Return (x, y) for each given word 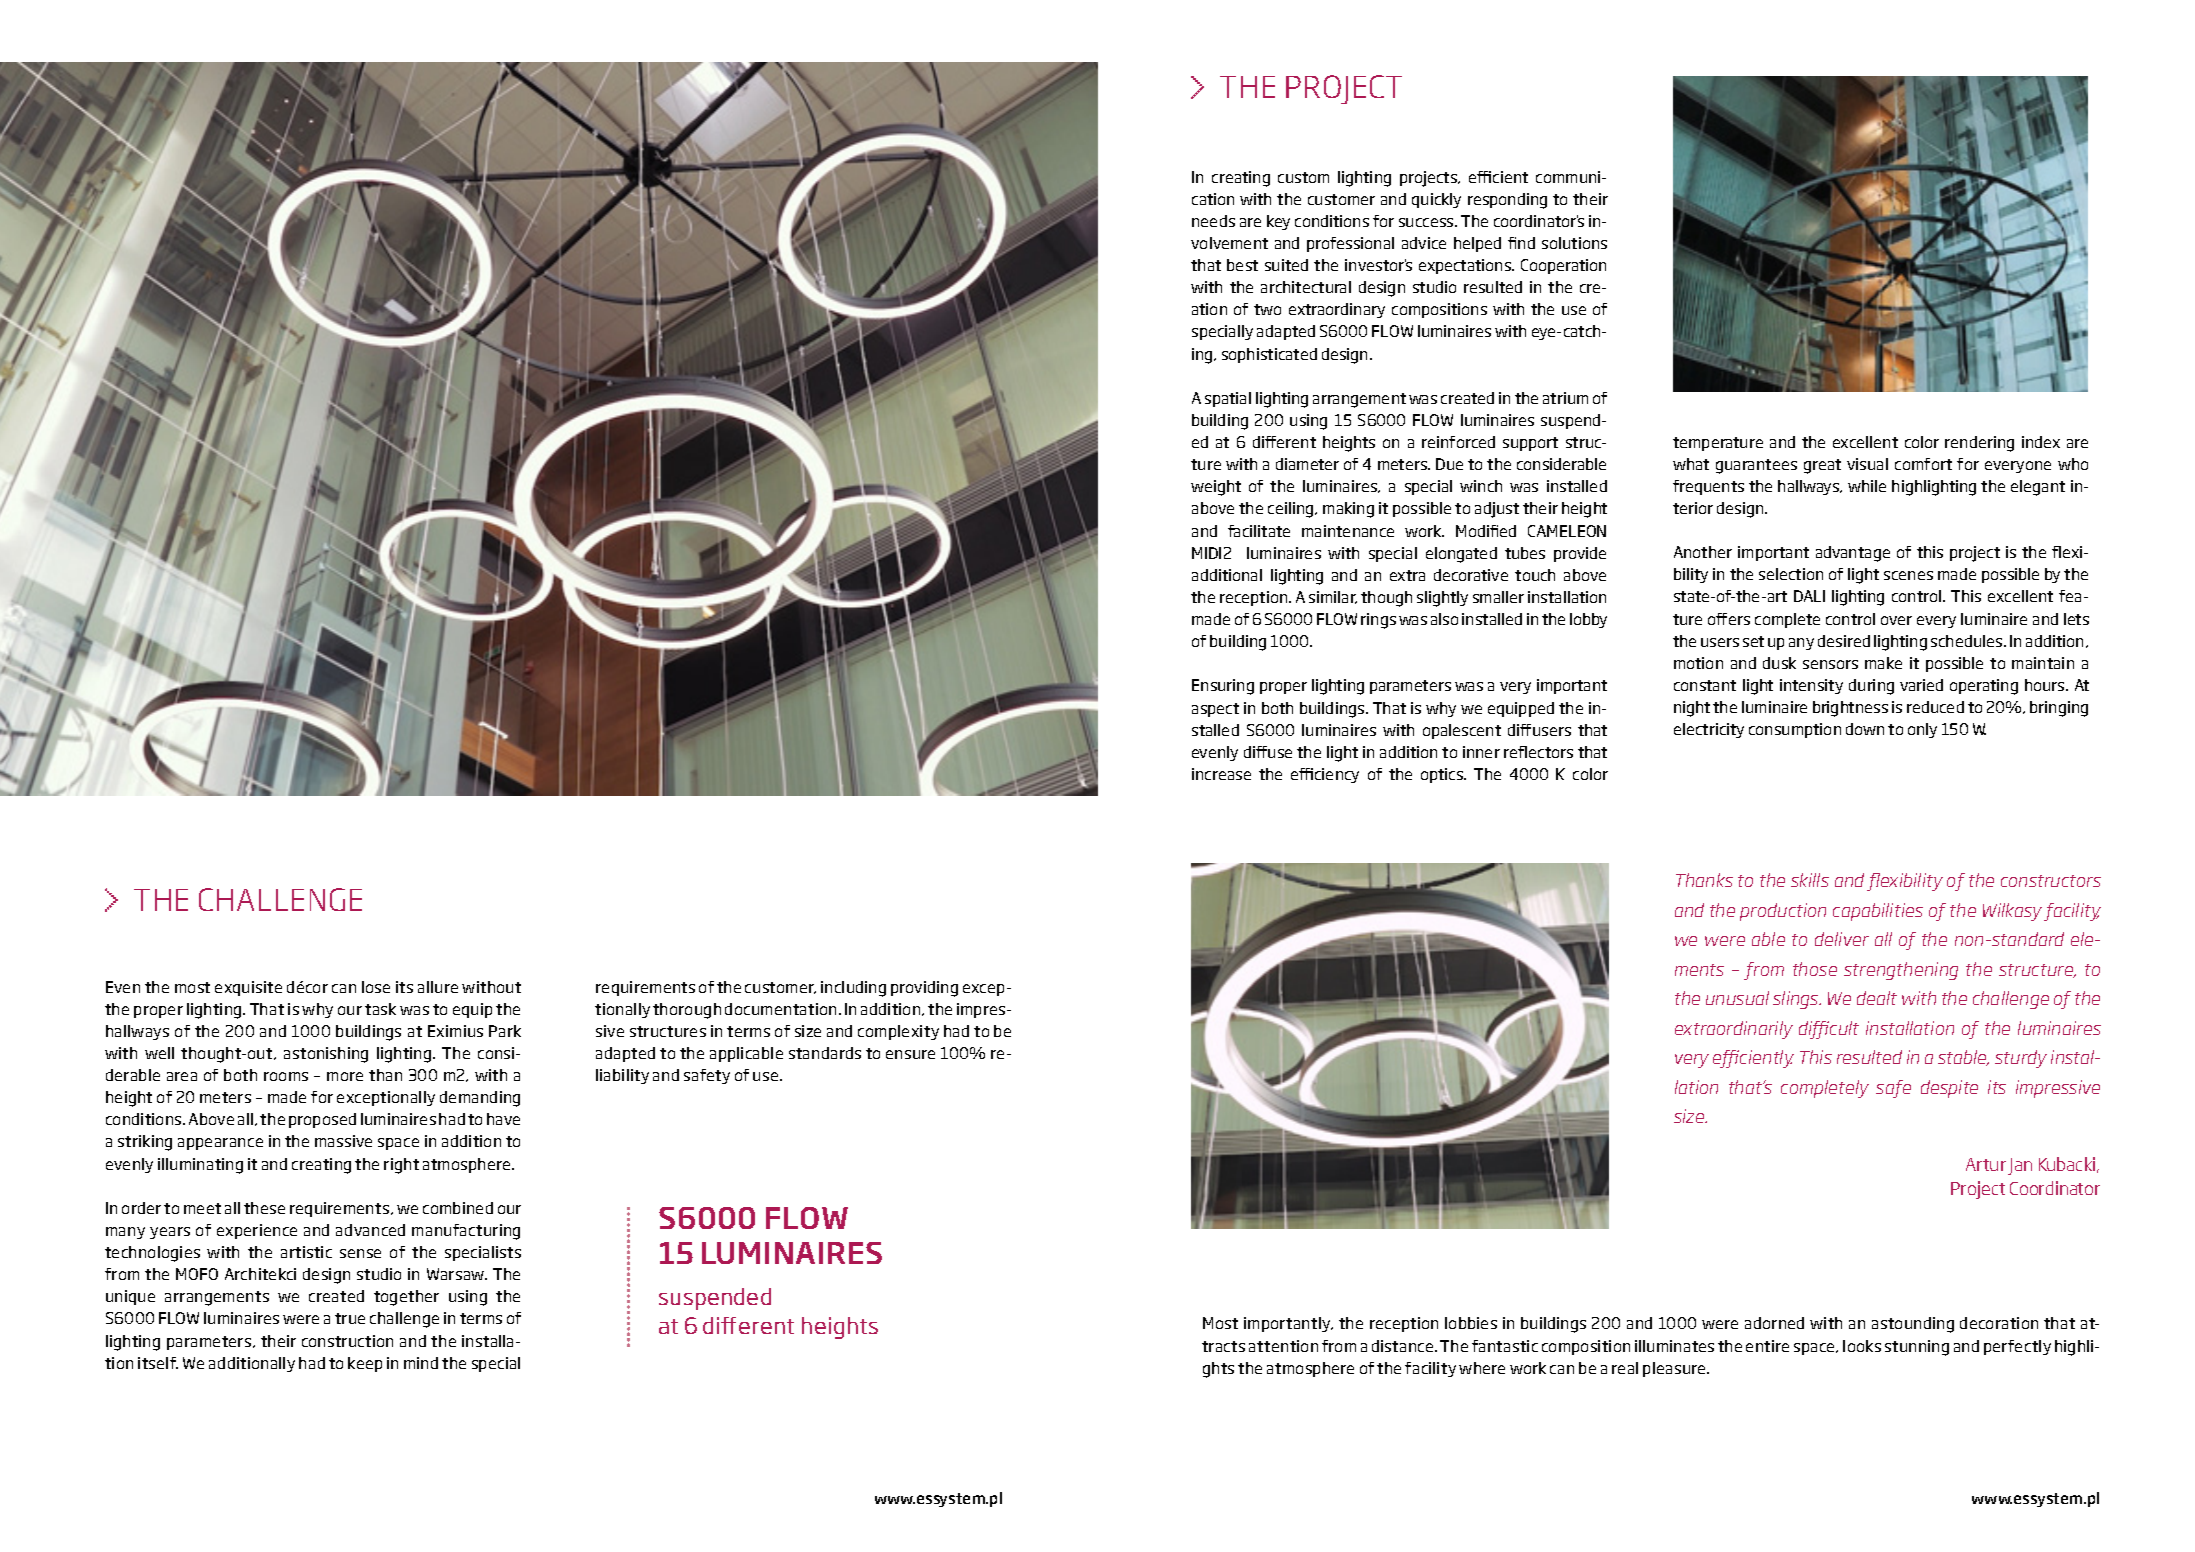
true (350, 1318)
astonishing (326, 1055)
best (1242, 265)
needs (1213, 221)
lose (376, 987)
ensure (910, 1054)
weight (1216, 488)
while (1867, 486)
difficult (1829, 1030)
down (1865, 729)
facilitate (1259, 531)
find (1521, 243)
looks (1862, 1346)
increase (1221, 774)
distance (1404, 1346)
